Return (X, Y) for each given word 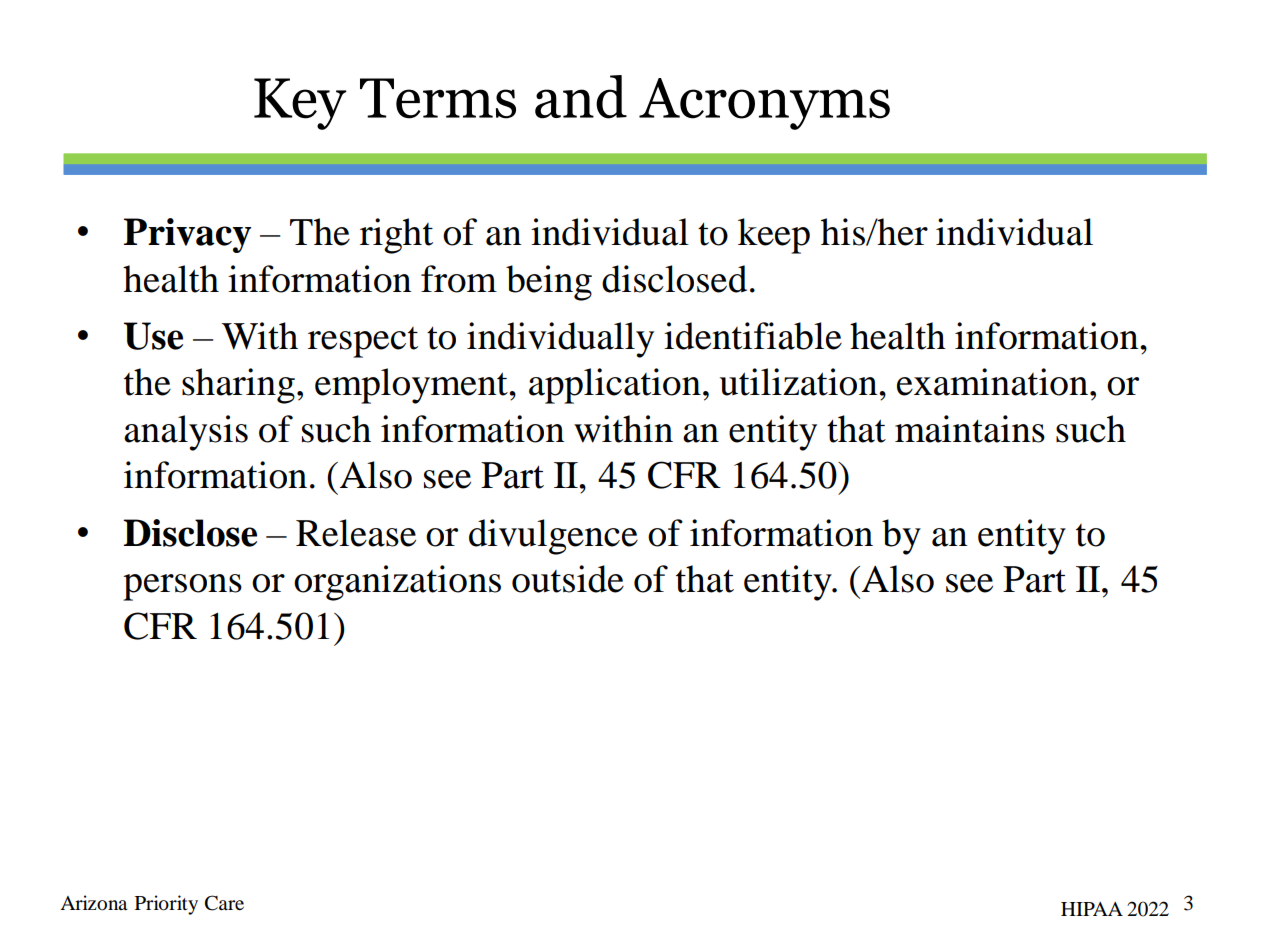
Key (300, 104)
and (581, 97)
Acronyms (764, 104)
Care (224, 903)
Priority (166, 905)
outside (568, 579)
